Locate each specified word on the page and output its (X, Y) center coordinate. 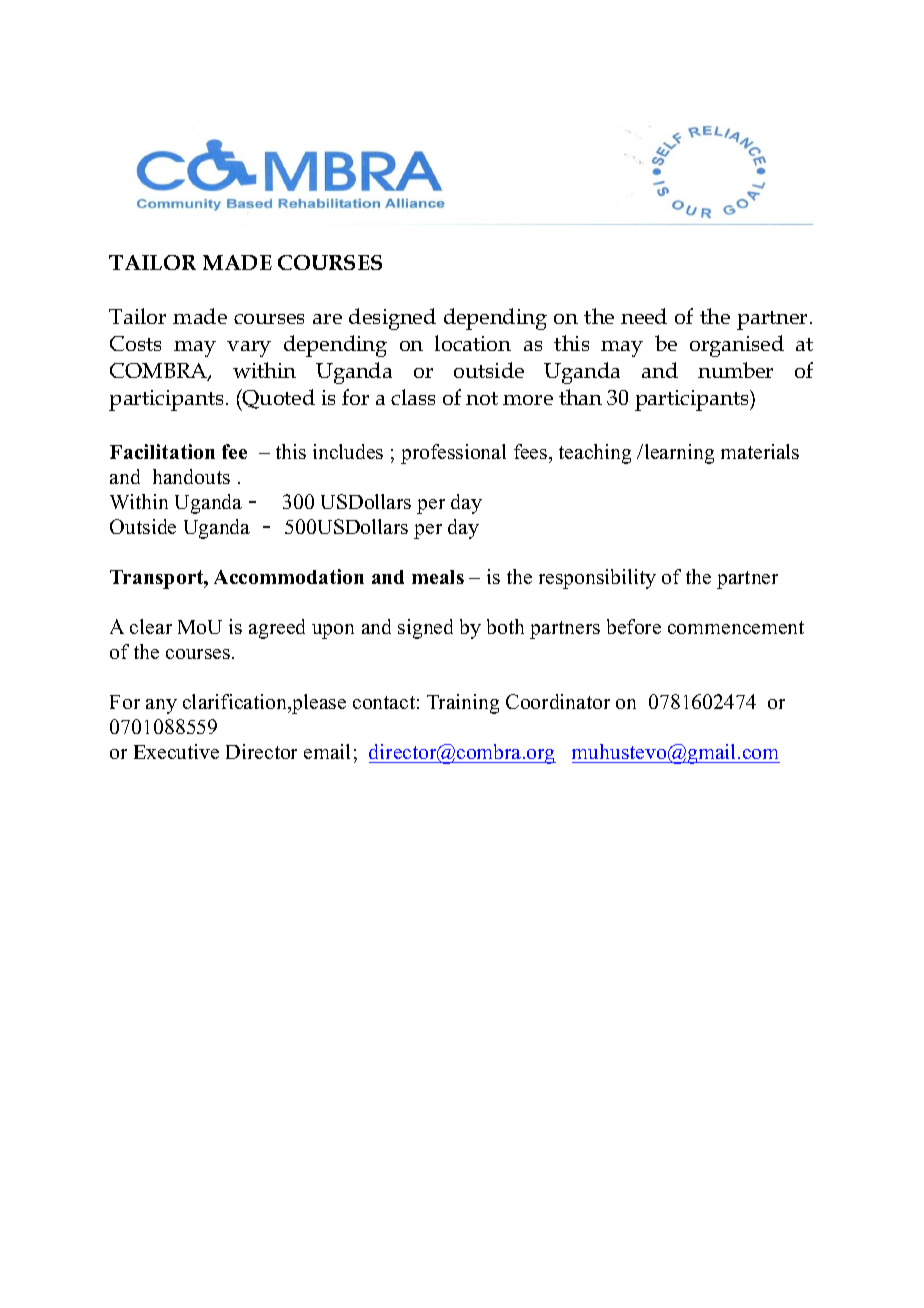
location (473, 343)
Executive (176, 751)
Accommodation (289, 576)
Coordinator (558, 701)
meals (438, 577)
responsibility (597, 579)
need (644, 316)
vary (249, 349)
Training (463, 704)
